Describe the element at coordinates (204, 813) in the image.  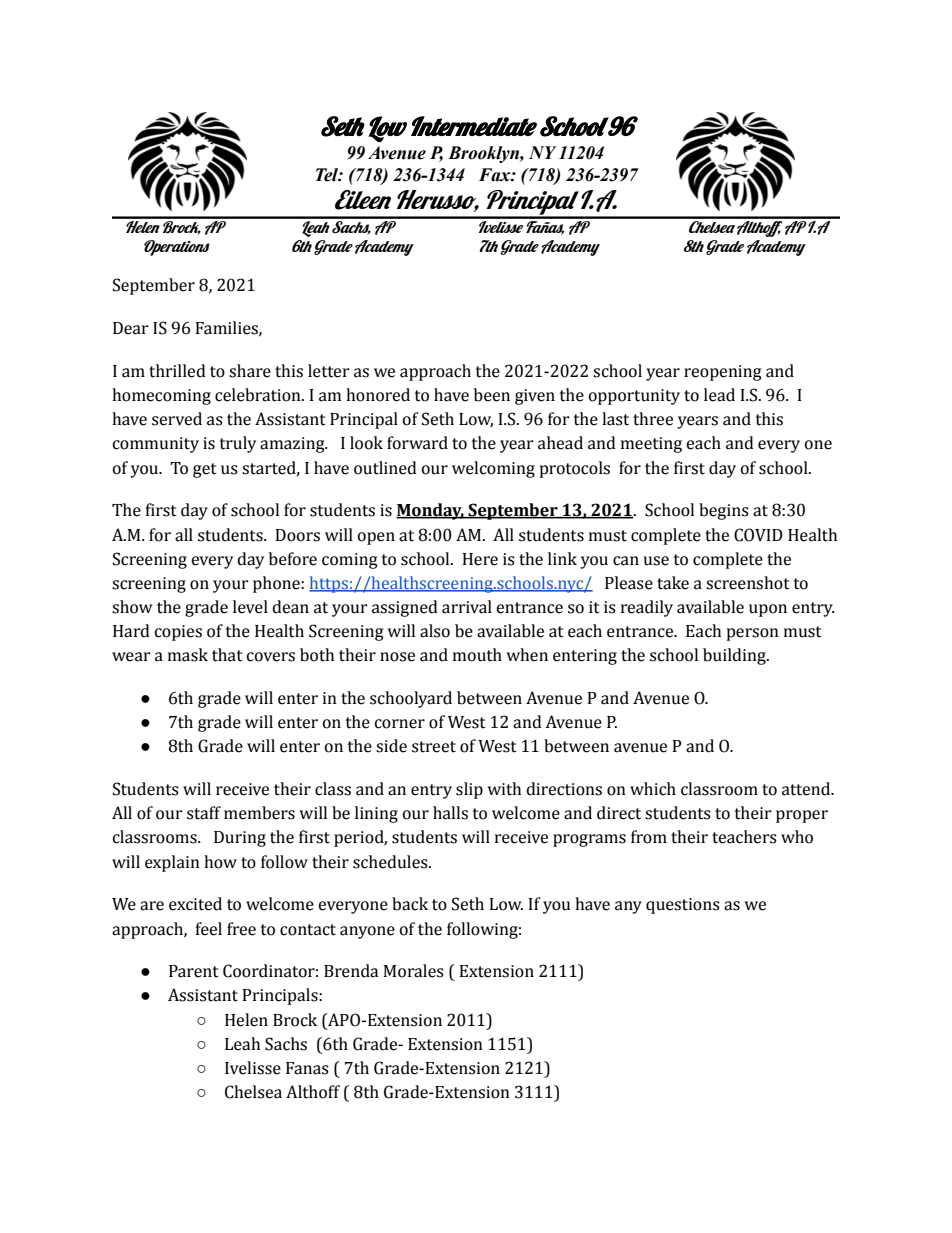
I see `staff` at that location.
